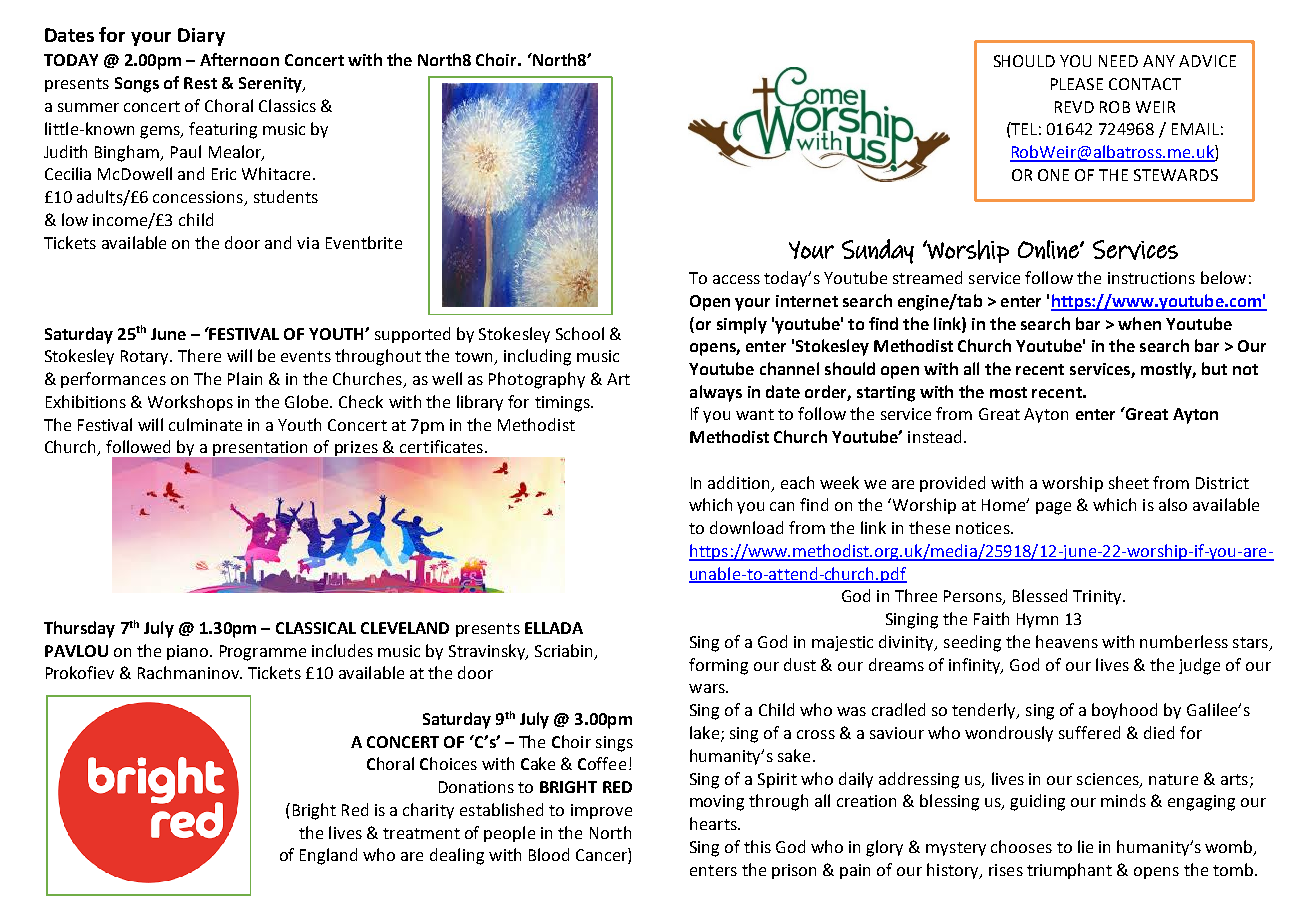 This screenshot has height=924, width=1308. Describe the element at coordinates (205, 424) in the screenshot. I see `culminate` at that location.
